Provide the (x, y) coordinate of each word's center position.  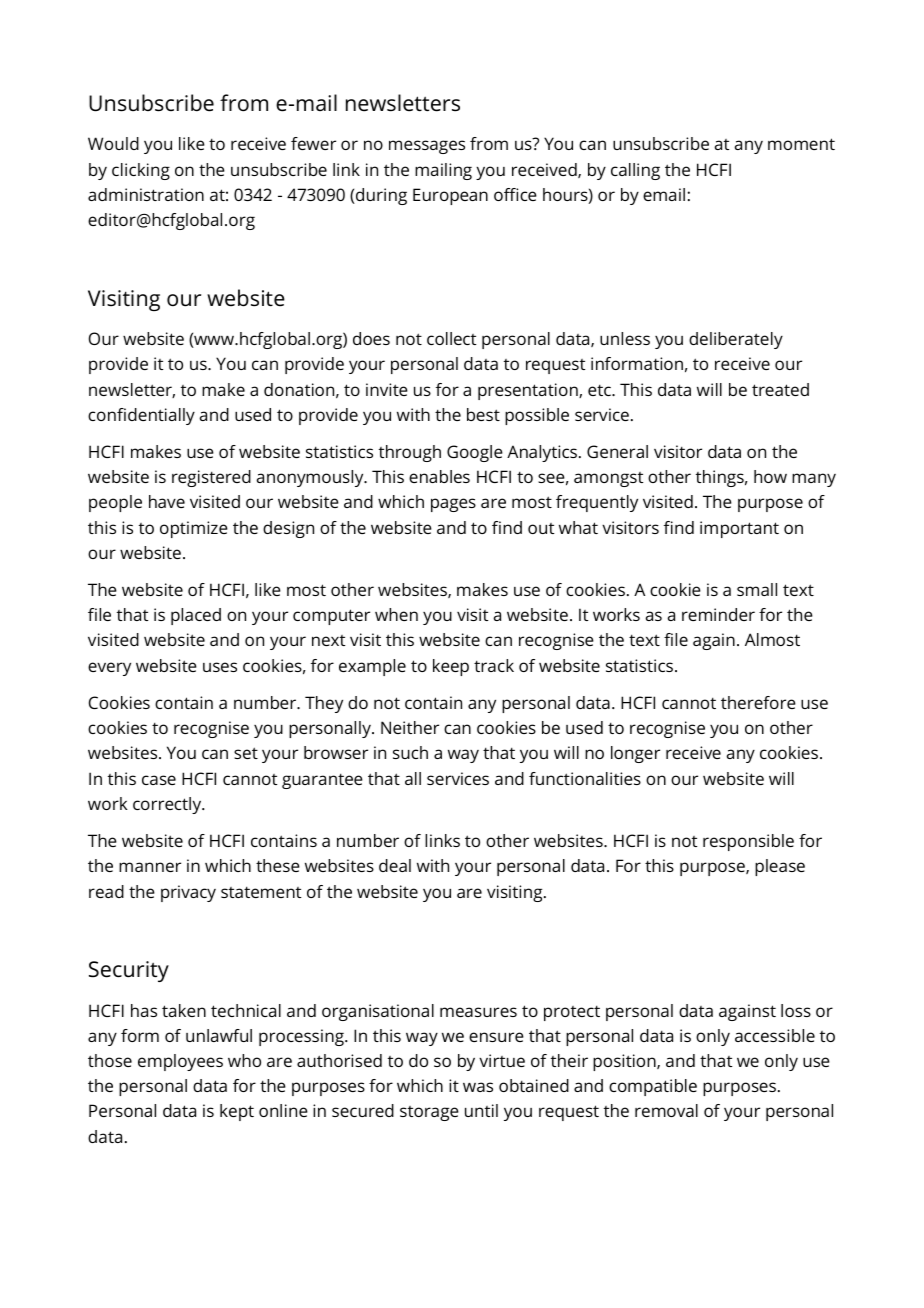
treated (780, 389)
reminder (718, 614)
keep (451, 667)
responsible (748, 842)
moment (801, 144)
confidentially (141, 416)
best (483, 414)
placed (196, 616)
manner (150, 867)
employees (180, 1062)
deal (395, 865)
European (450, 196)
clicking (141, 171)
